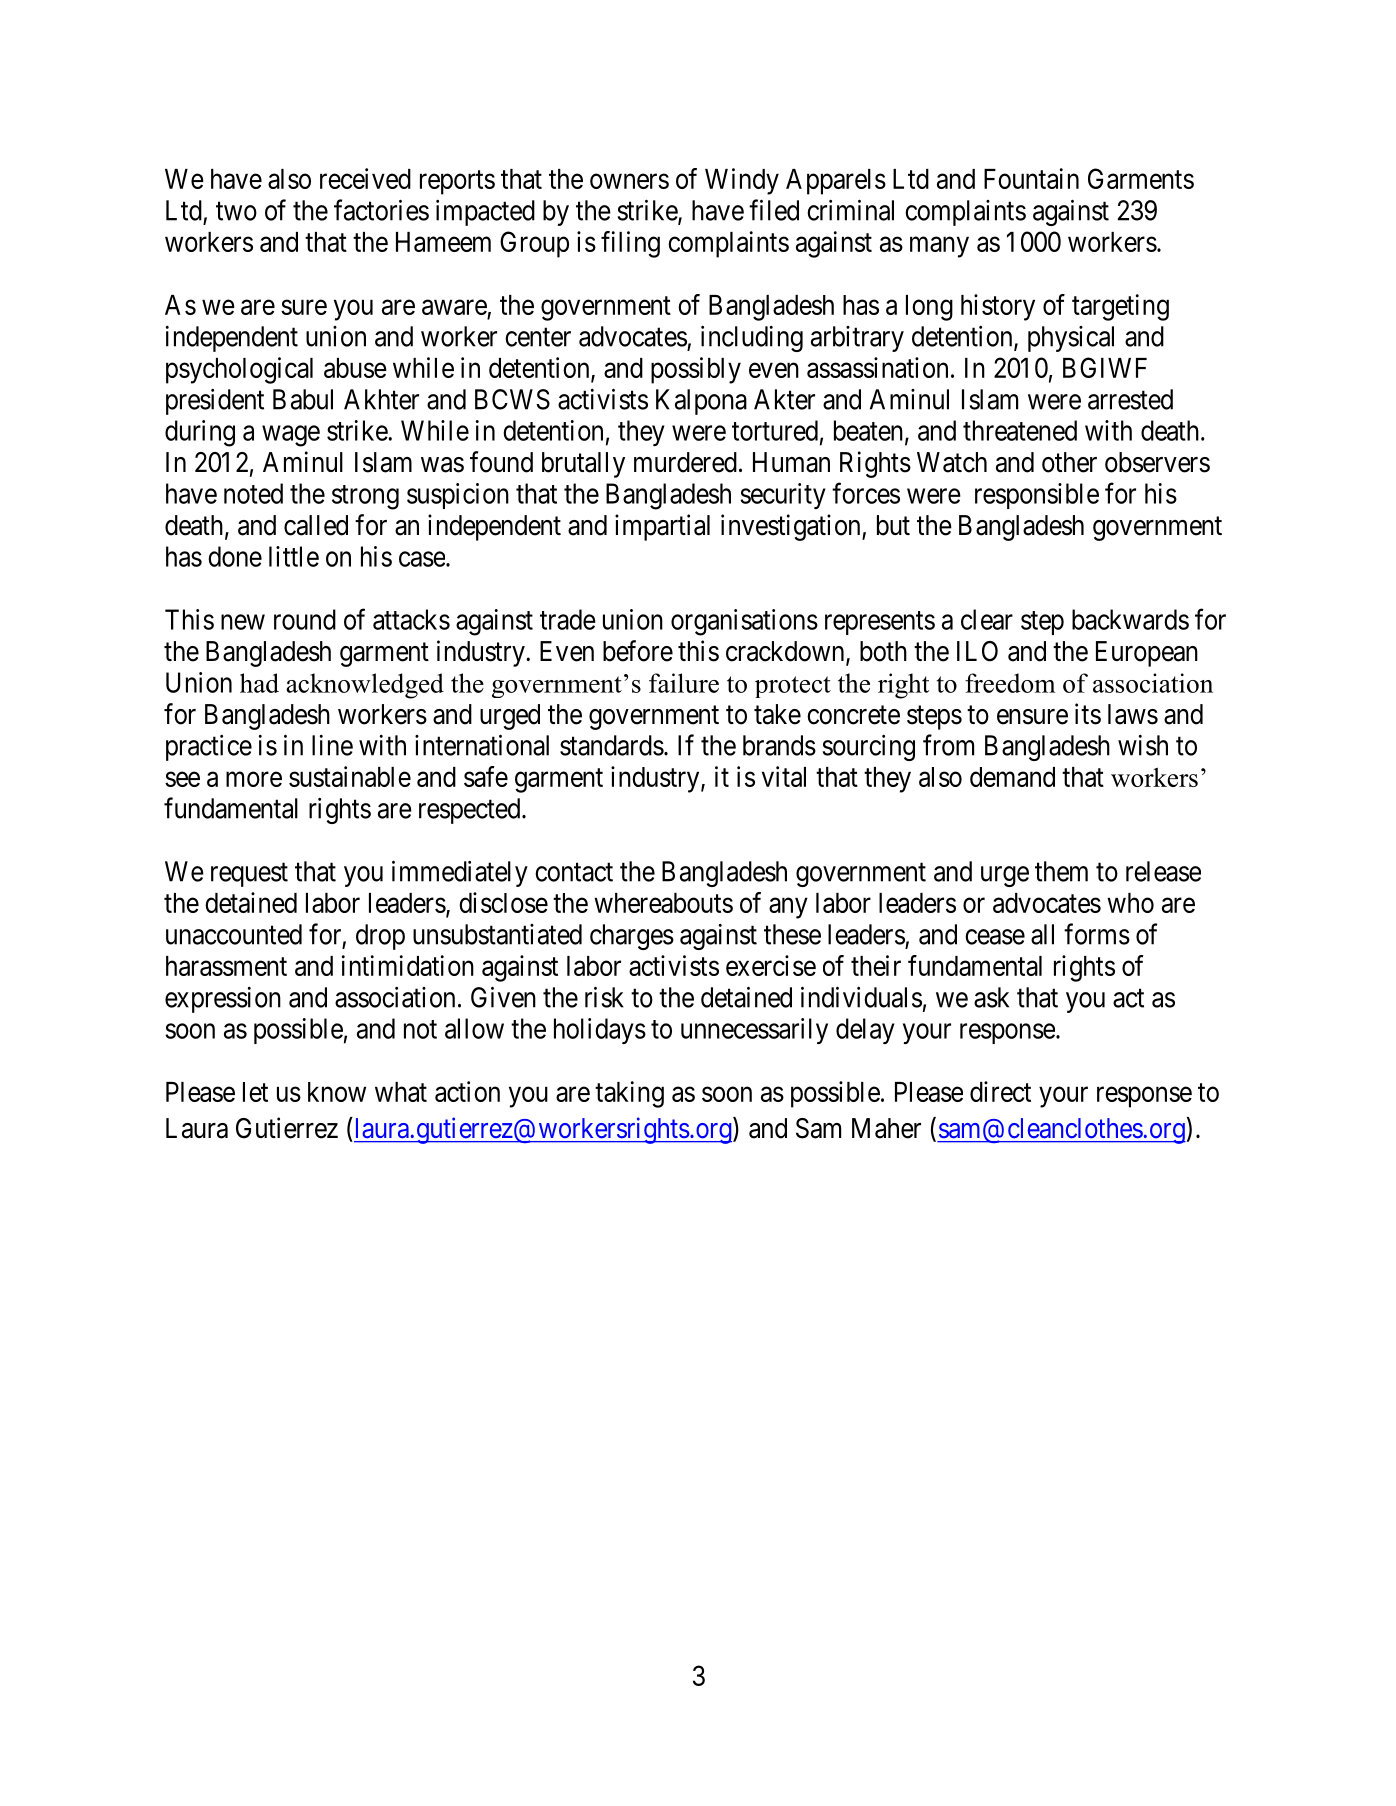 This screenshot has width=1396, height=1806. Describe the element at coordinates (685, 462) in the screenshot. I see `murdered` at that location.
